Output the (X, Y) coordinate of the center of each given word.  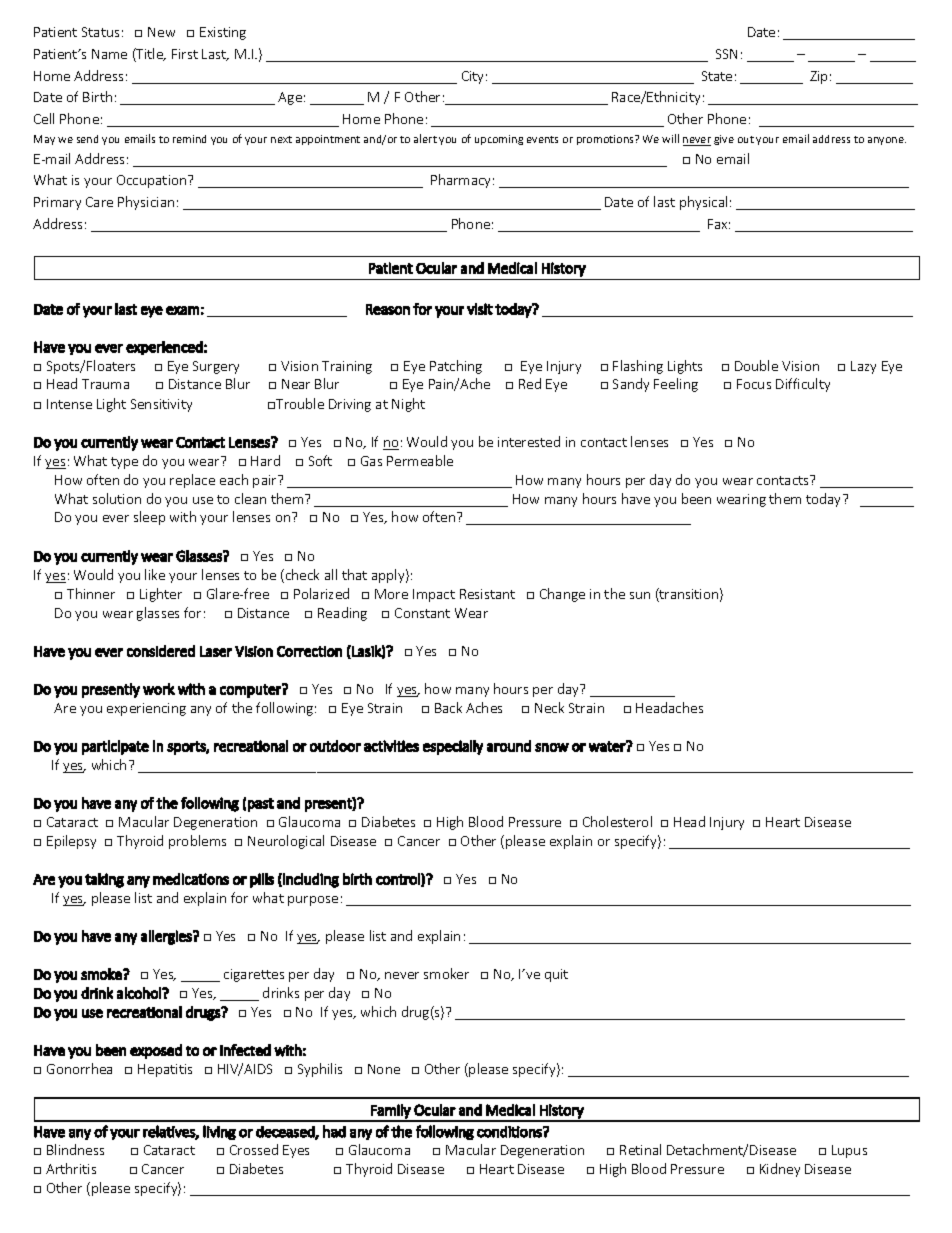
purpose (313, 901)
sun (640, 595)
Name (109, 54)
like (155, 574)
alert (425, 138)
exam (182, 310)
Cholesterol (617, 821)
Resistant (487, 594)
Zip (818, 77)
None (384, 1069)
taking (104, 880)
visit (480, 309)
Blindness (75, 1149)
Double (756, 365)
